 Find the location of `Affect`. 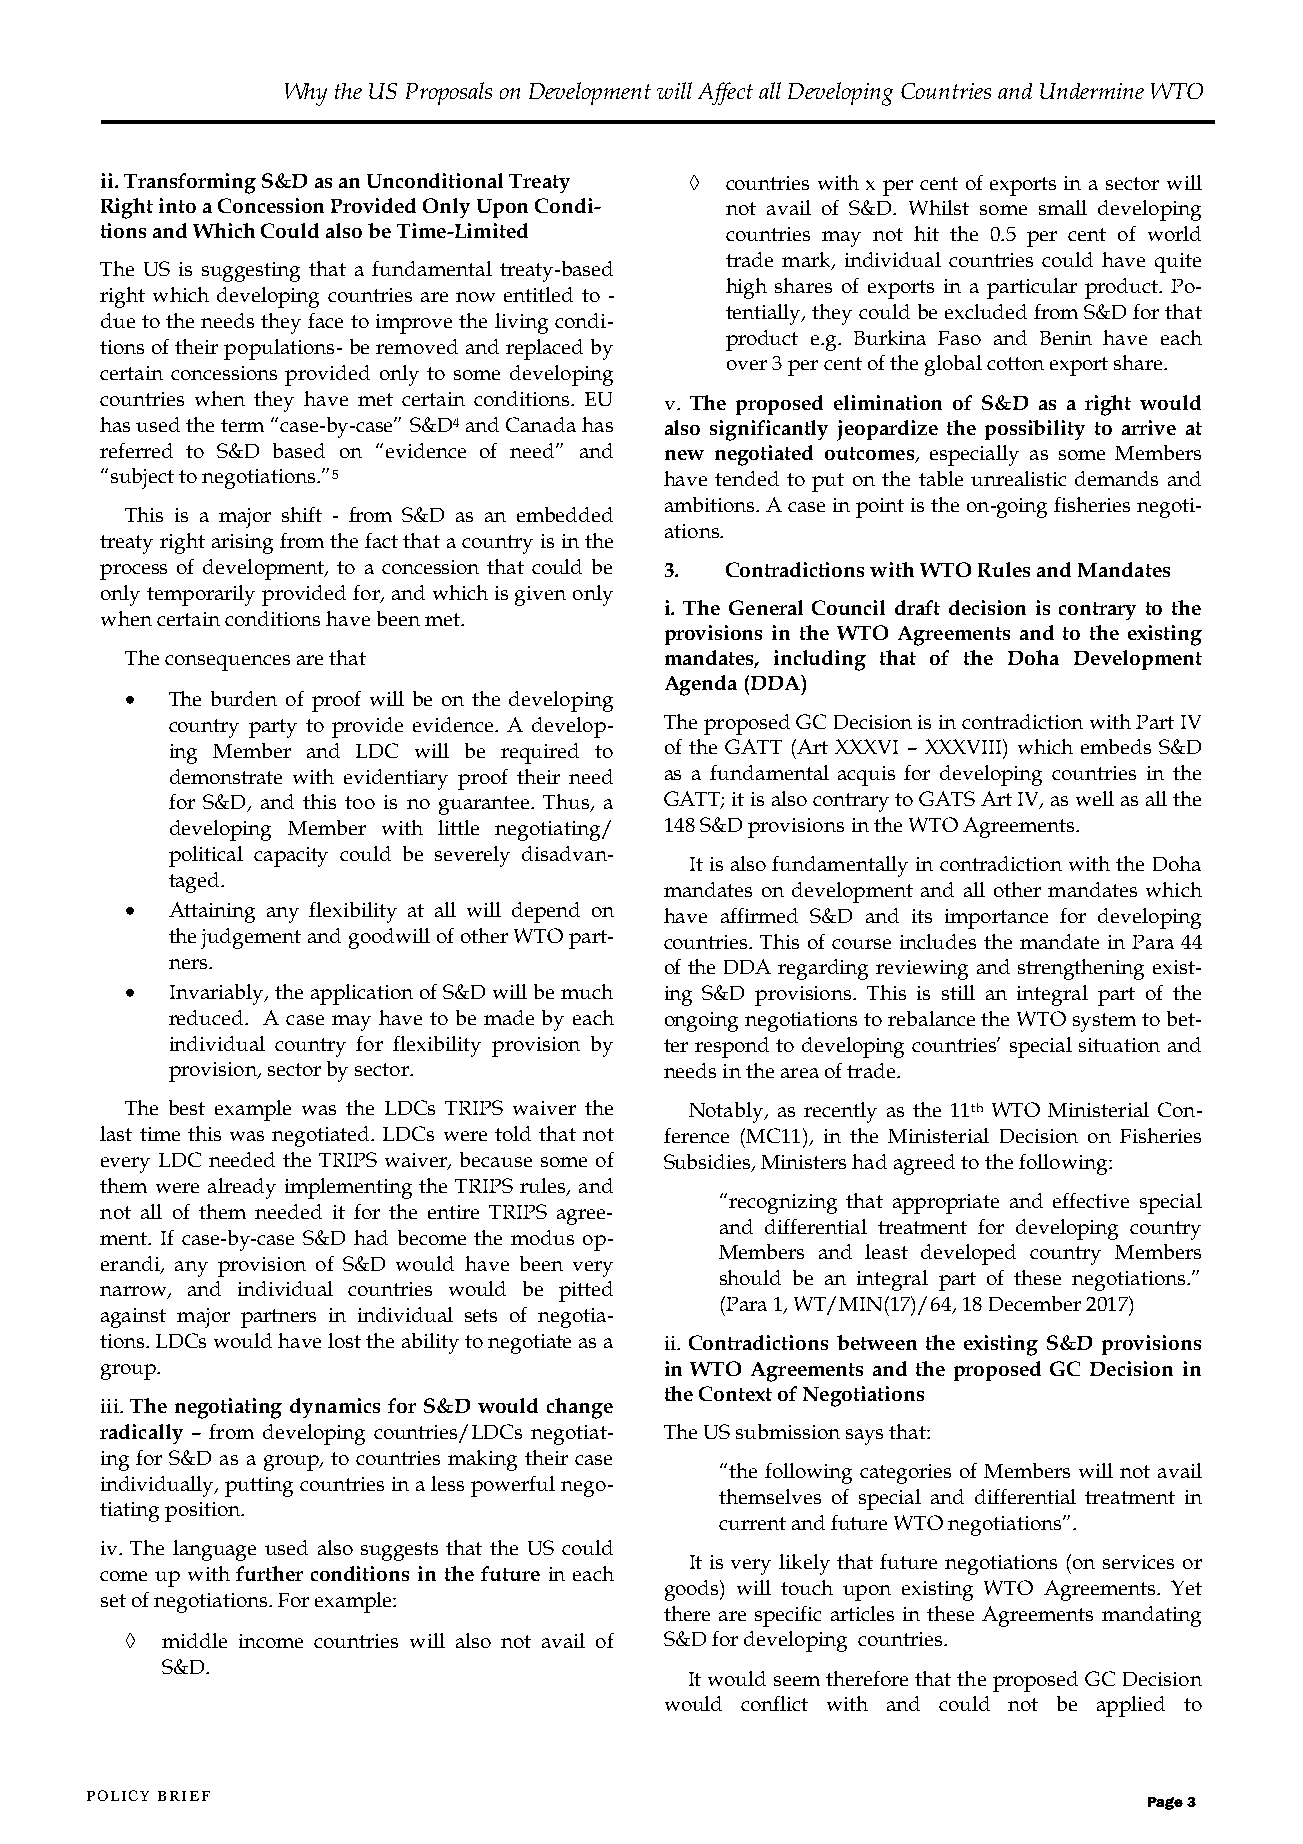

Affect is located at coordinates (725, 93).
